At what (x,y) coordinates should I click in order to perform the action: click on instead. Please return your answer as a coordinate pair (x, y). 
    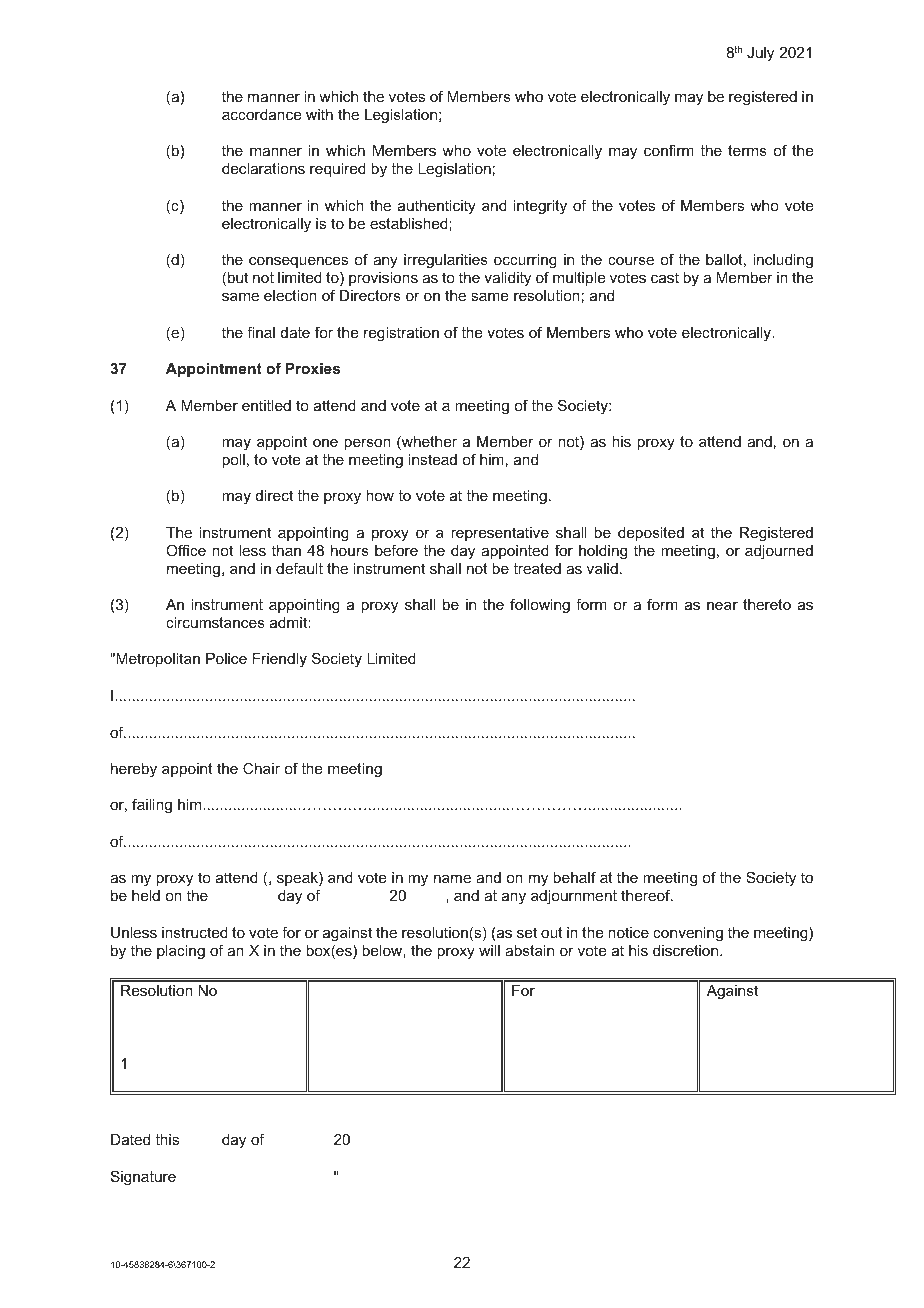
    Looking at the image, I should click on (433, 459).
